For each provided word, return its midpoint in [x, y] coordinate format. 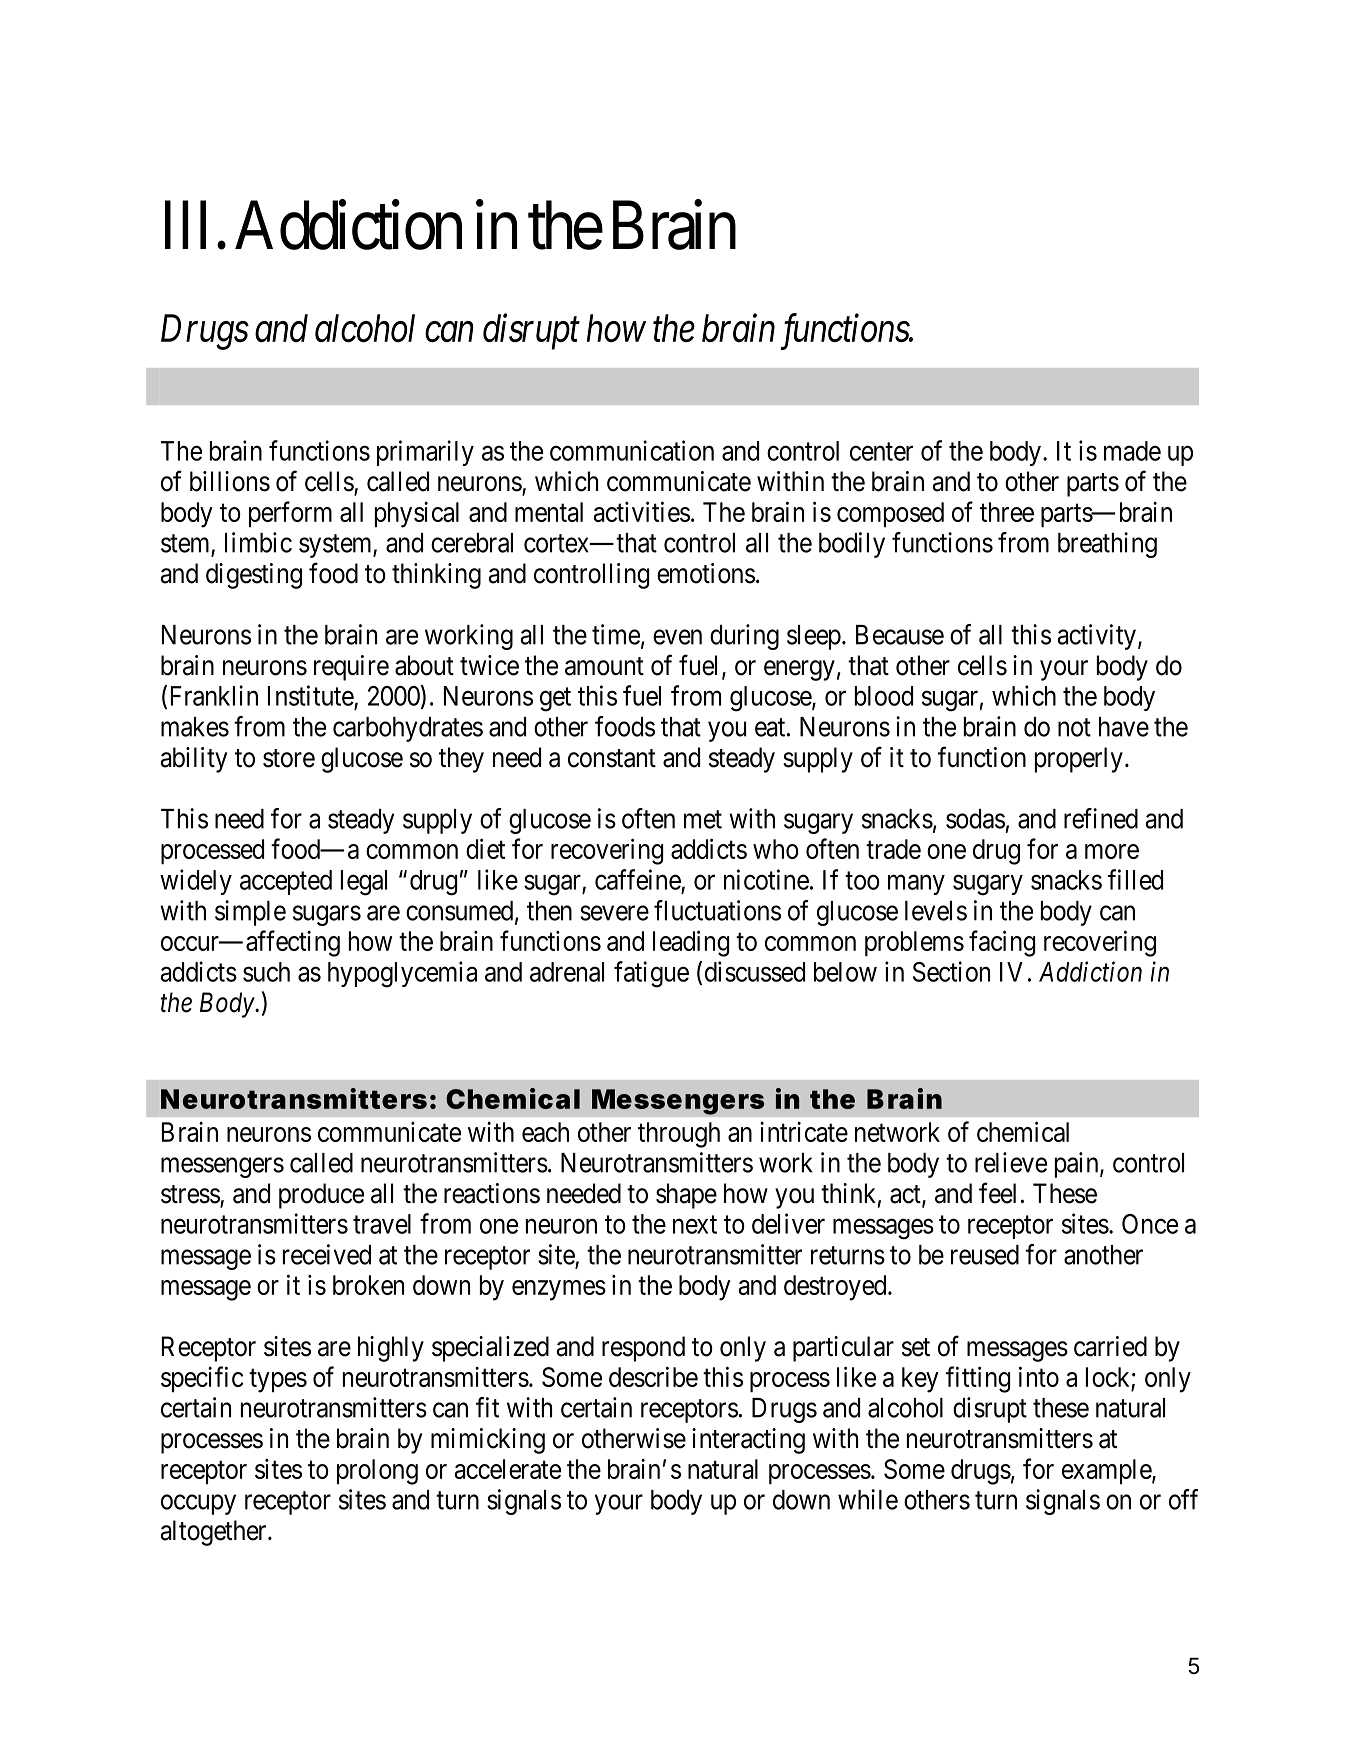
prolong [377, 1472]
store [289, 758]
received [327, 1254]
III [192, 226]
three [1007, 512]
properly [1079, 760]
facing [1002, 943]
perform [290, 514]
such [266, 972]
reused [985, 1255]
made [1132, 451]
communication [632, 450]
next [695, 1225]
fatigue [651, 974]
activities [642, 511]
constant [612, 758]
